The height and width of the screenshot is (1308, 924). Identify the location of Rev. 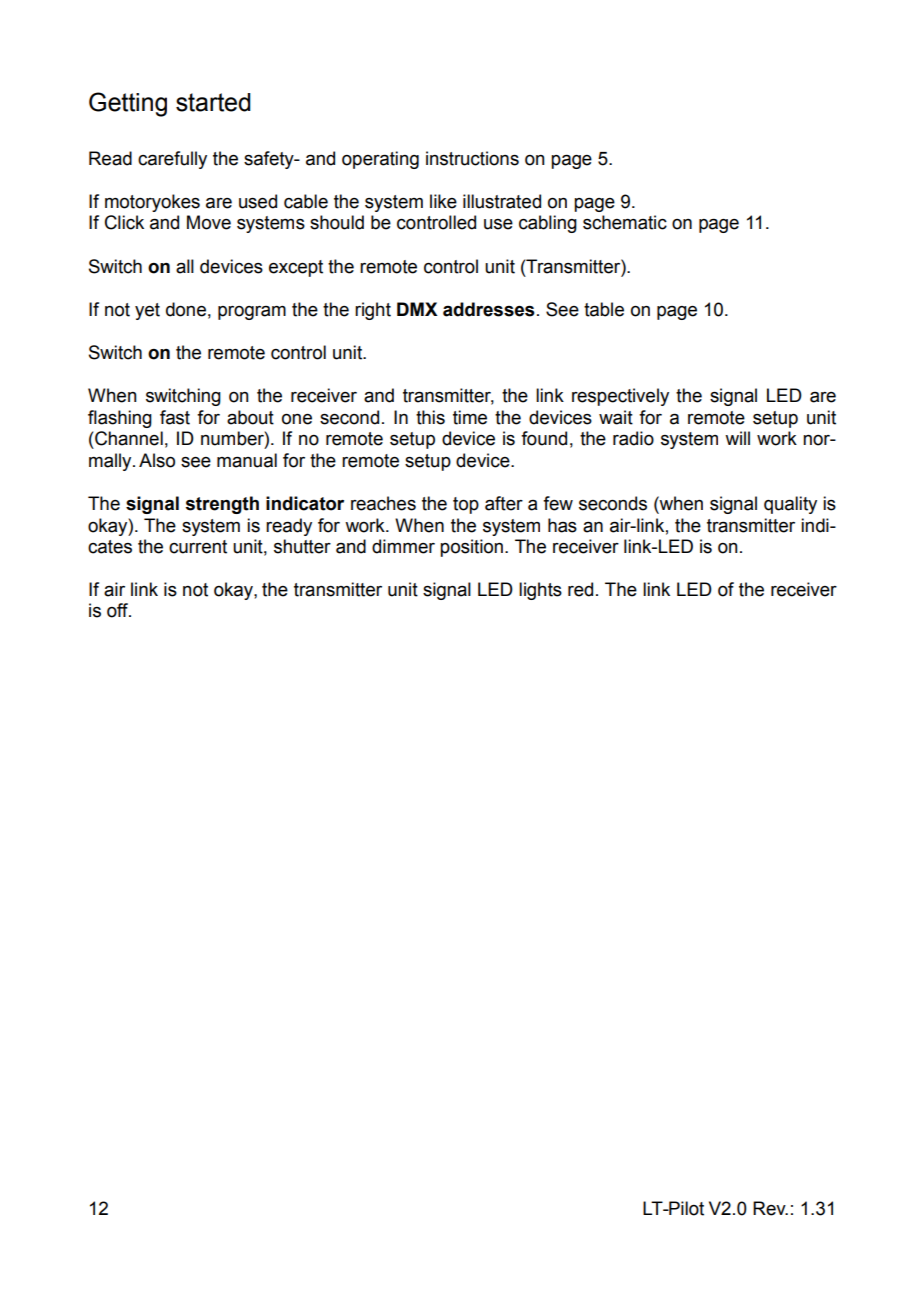
(770, 1208).
